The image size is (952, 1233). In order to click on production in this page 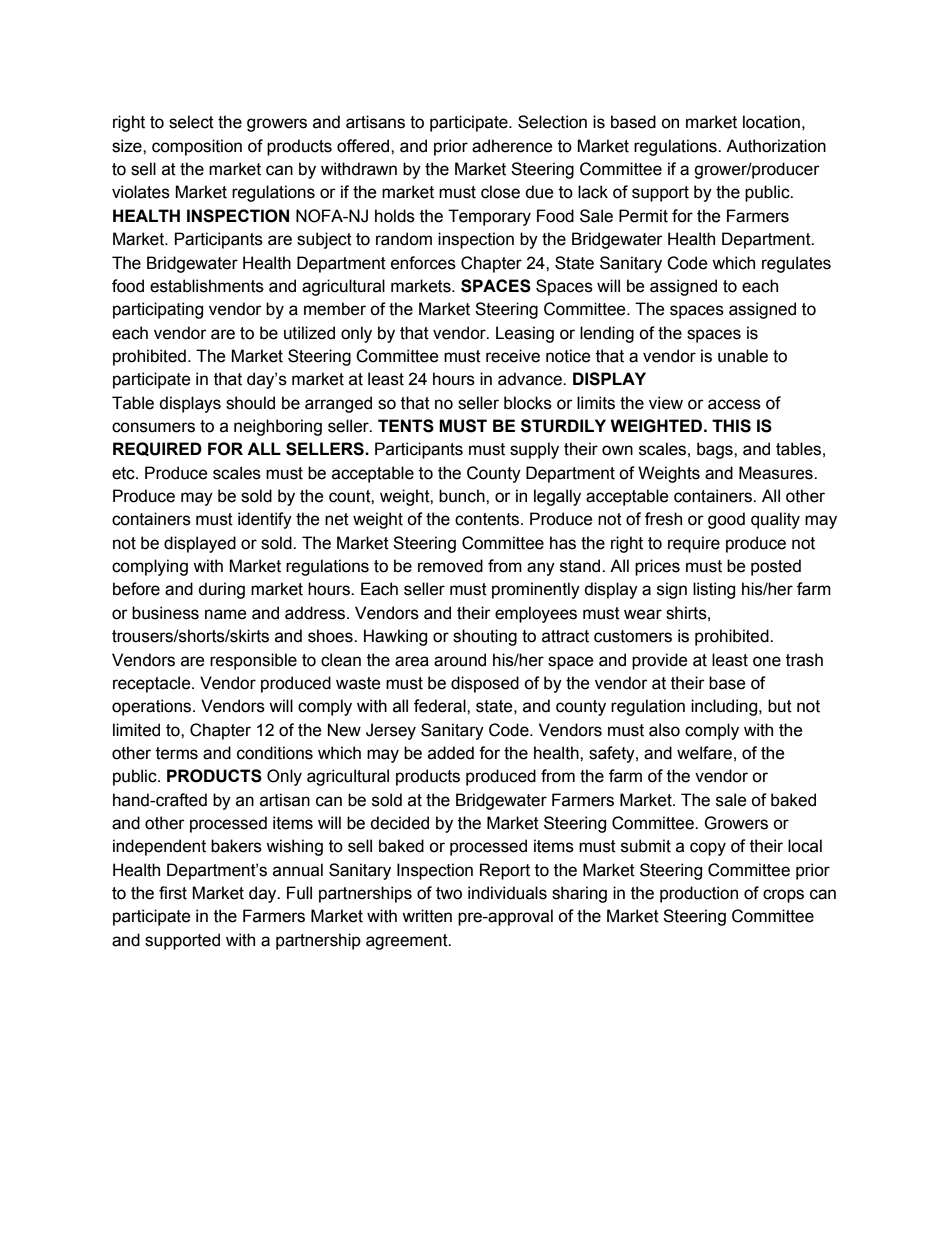, I will do `click(699, 894)`.
